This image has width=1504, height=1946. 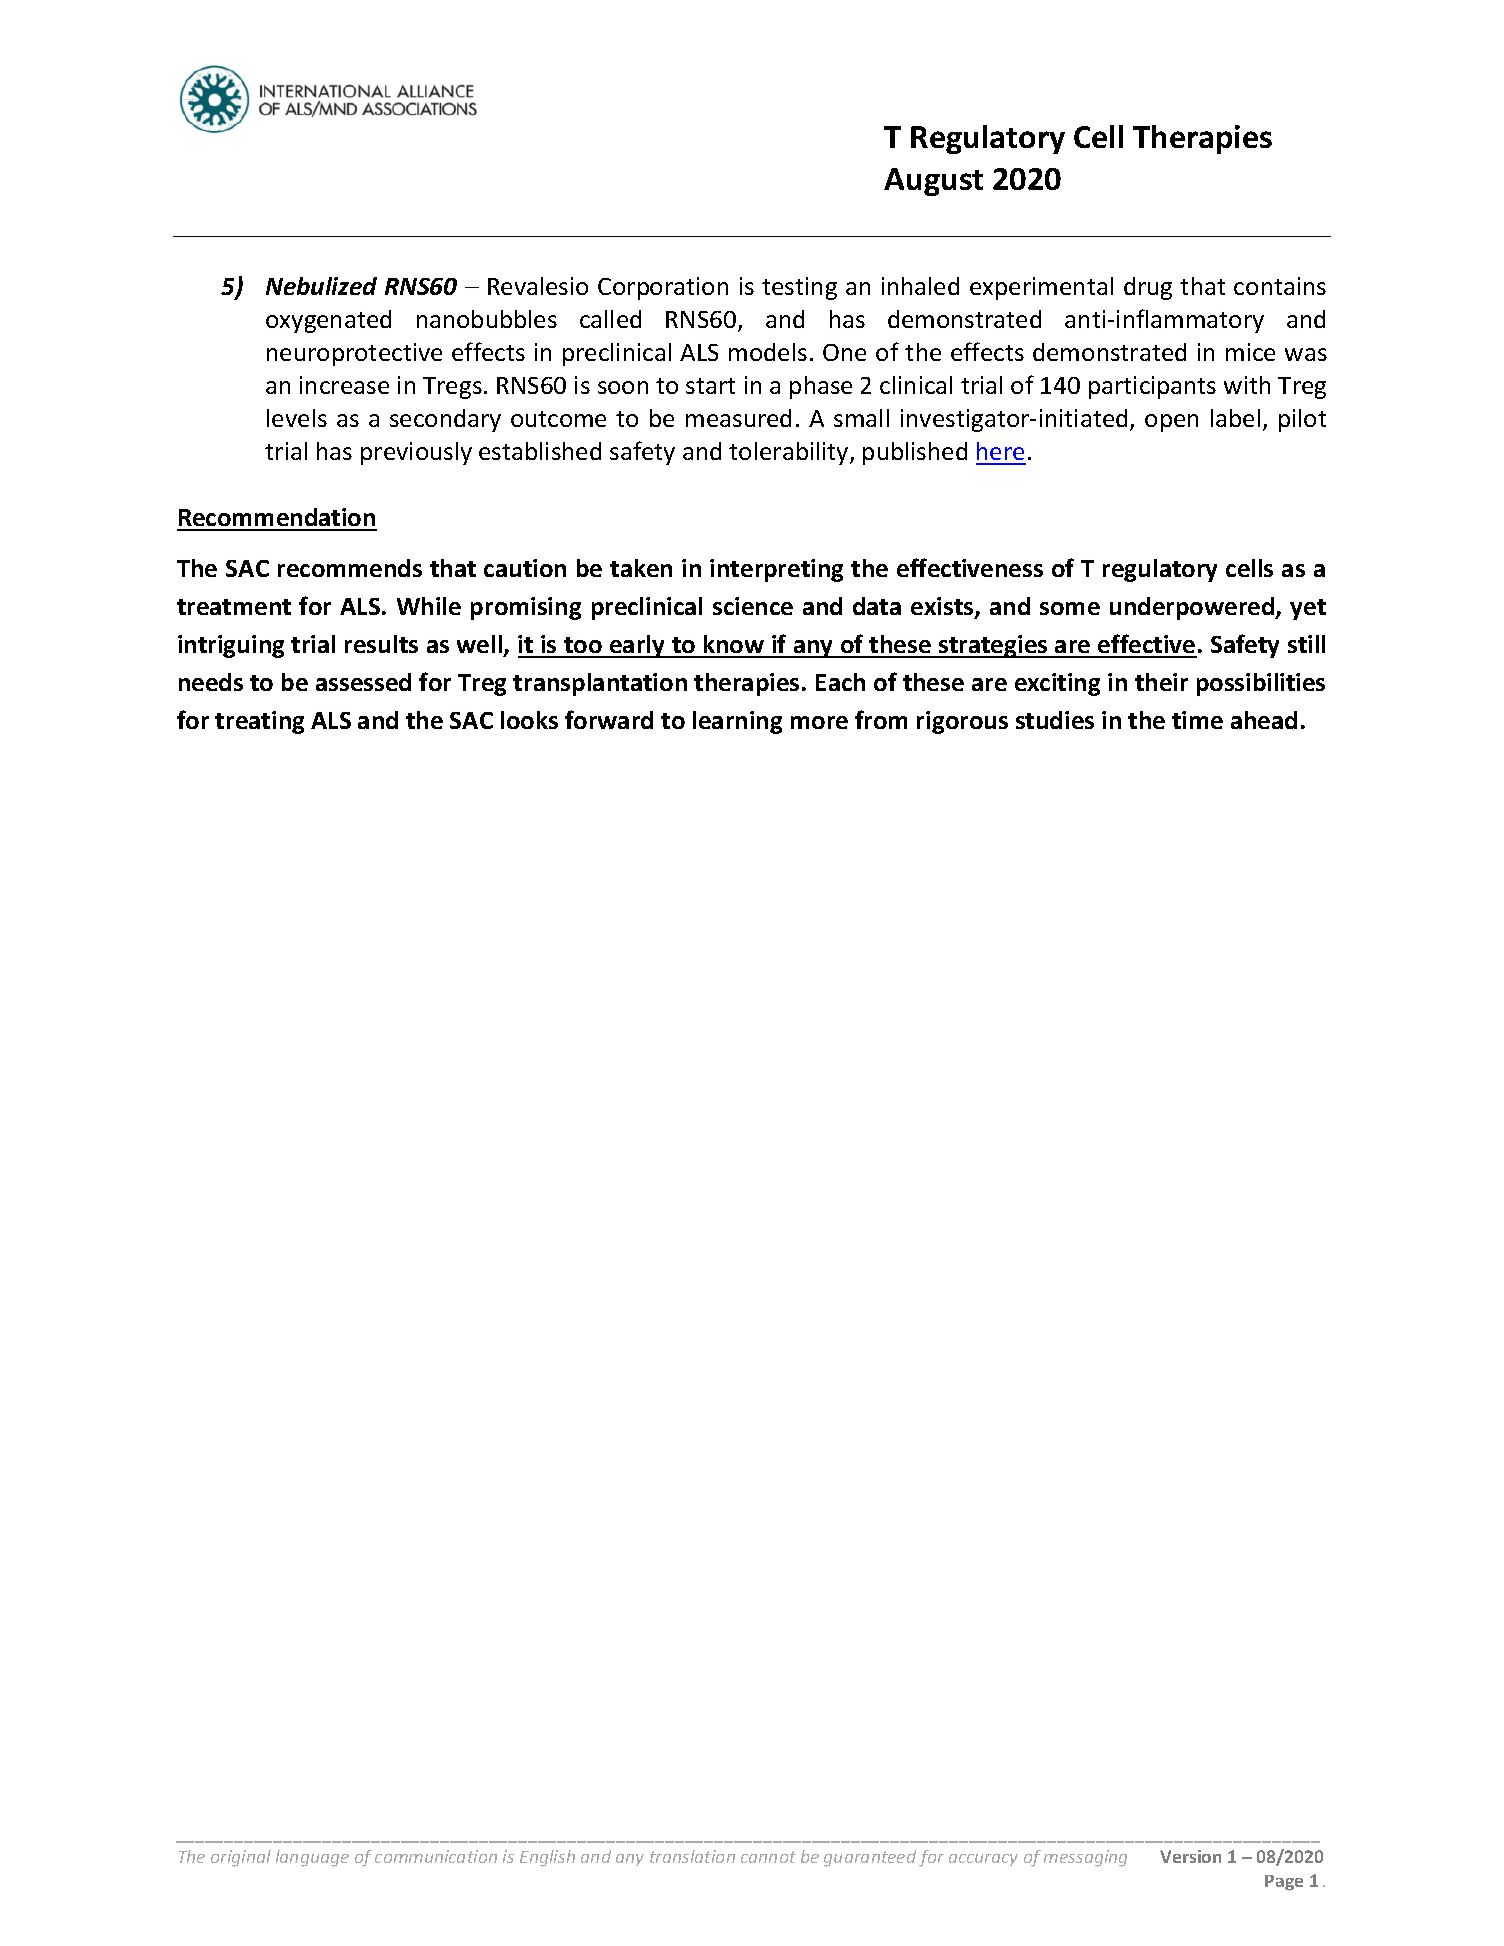 What do you see at coordinates (737, 722) in the image?
I see `learning` at bounding box center [737, 722].
